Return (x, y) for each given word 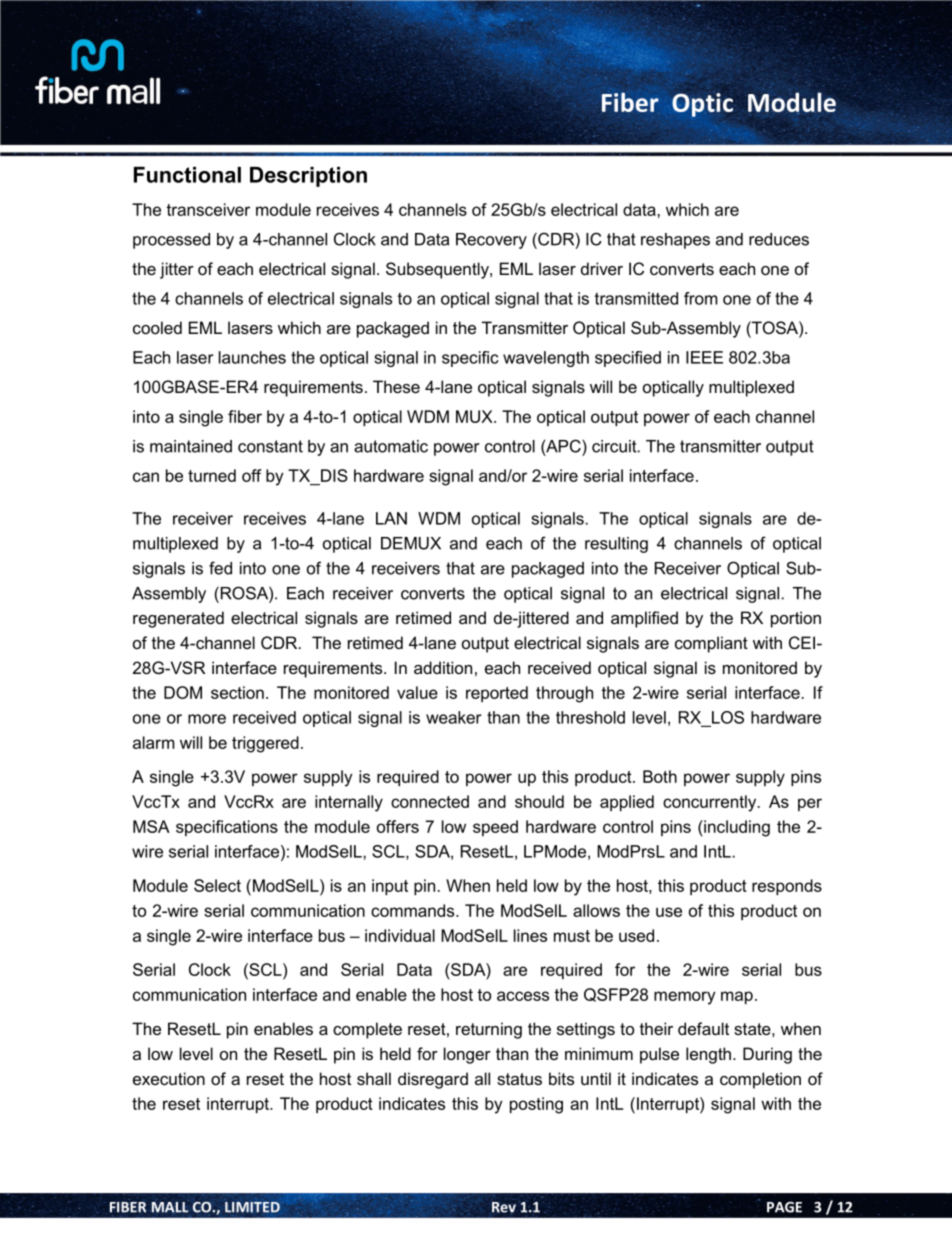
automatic (391, 446)
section (237, 692)
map (737, 997)
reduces (779, 239)
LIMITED (252, 1207)
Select (217, 885)
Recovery (491, 241)
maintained (191, 446)
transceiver (208, 209)
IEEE (704, 357)
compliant (711, 644)
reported (497, 694)
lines (530, 935)
